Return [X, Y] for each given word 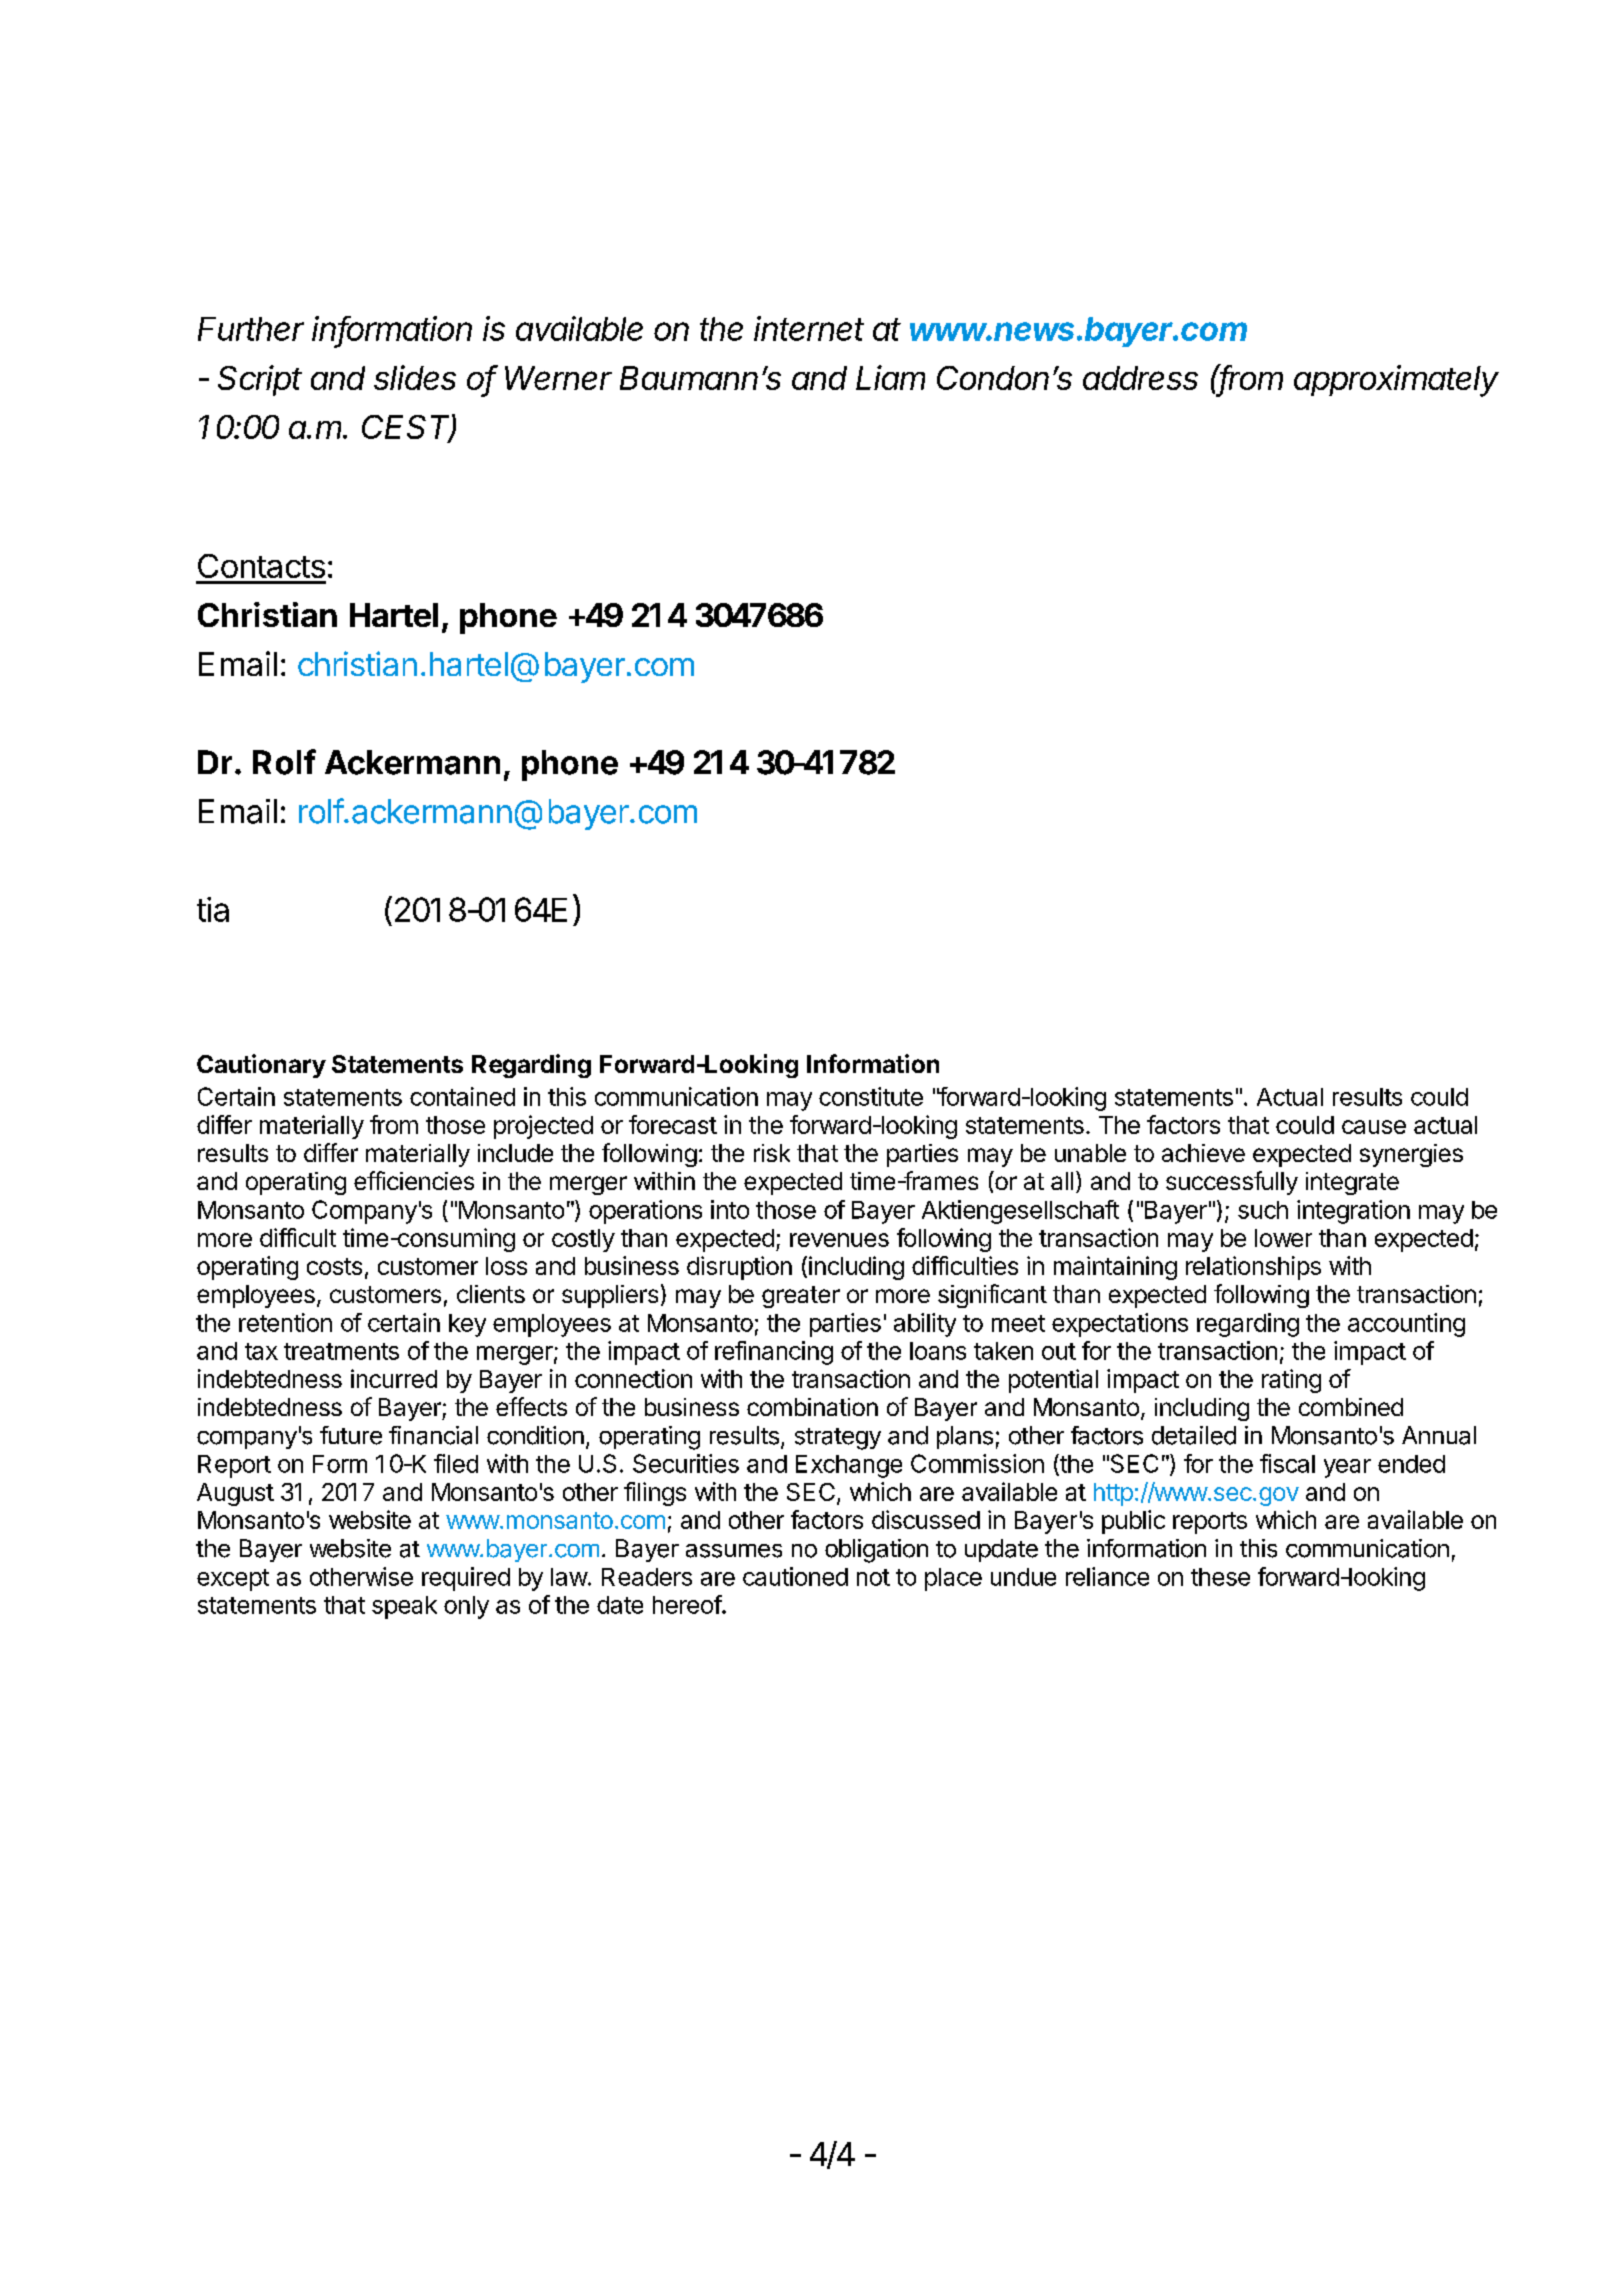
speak [404, 1607]
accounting [1406, 1325]
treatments [341, 1351]
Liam [890, 377]
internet [809, 328]
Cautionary [261, 1066]
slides [415, 377]
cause [1374, 1127]
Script [260, 380]
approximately [1396, 381]
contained [462, 1096]
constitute [871, 1096]
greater [801, 1297]
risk [772, 1153]
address [1140, 378]
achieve [1203, 1153]
